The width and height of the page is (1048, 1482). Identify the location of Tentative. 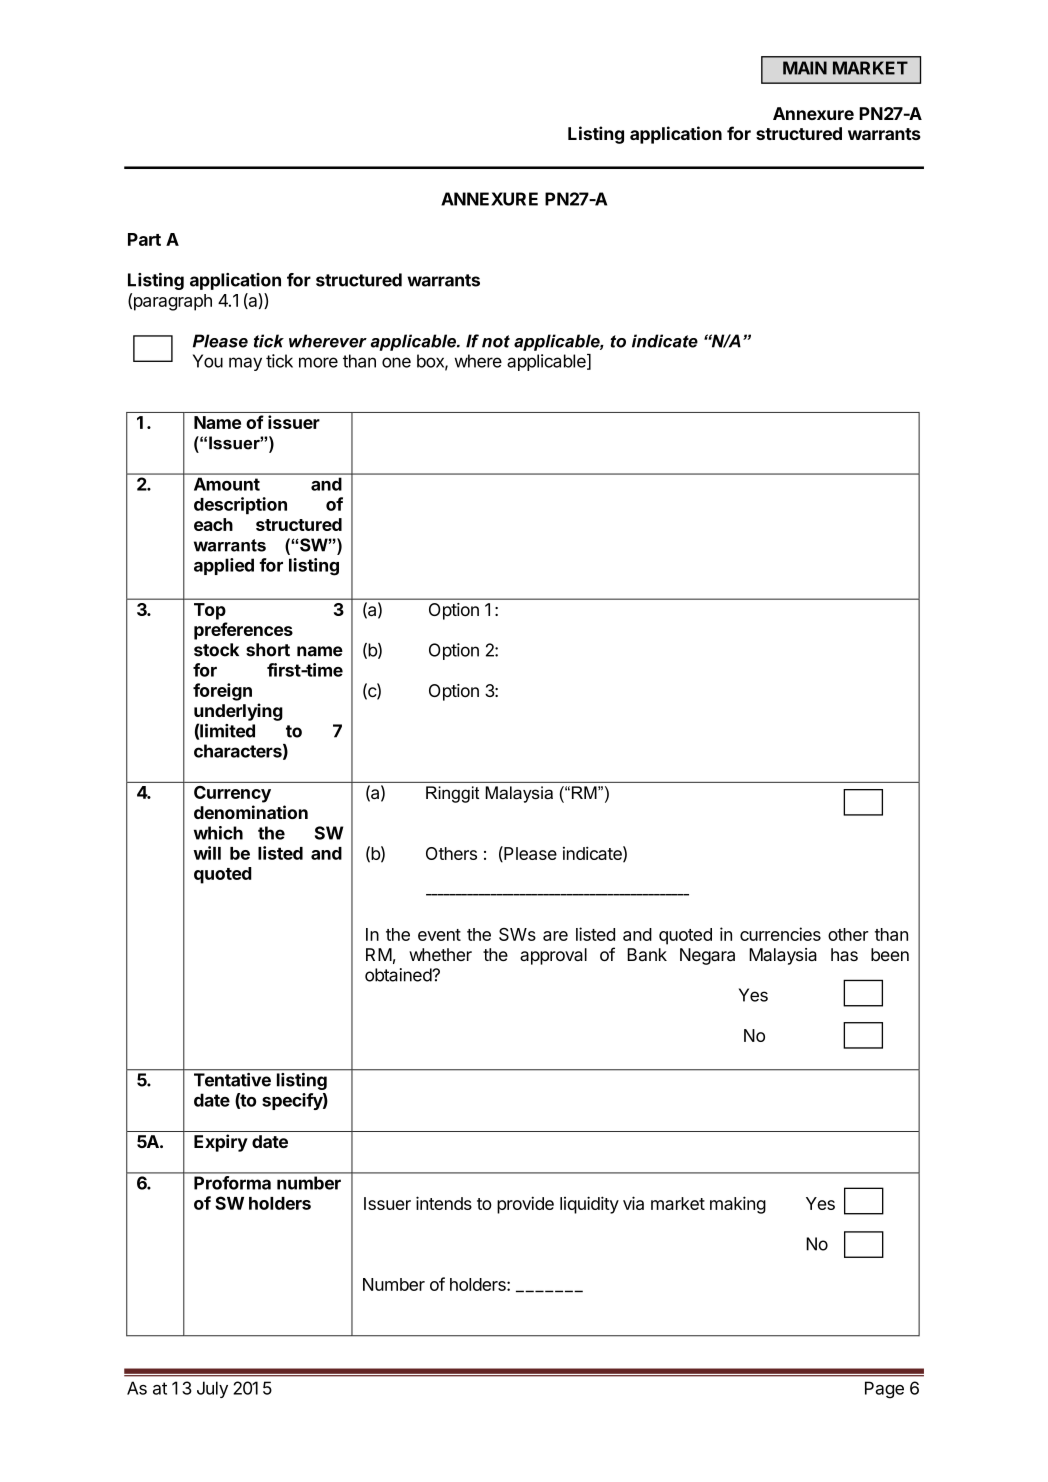
(232, 1080).
